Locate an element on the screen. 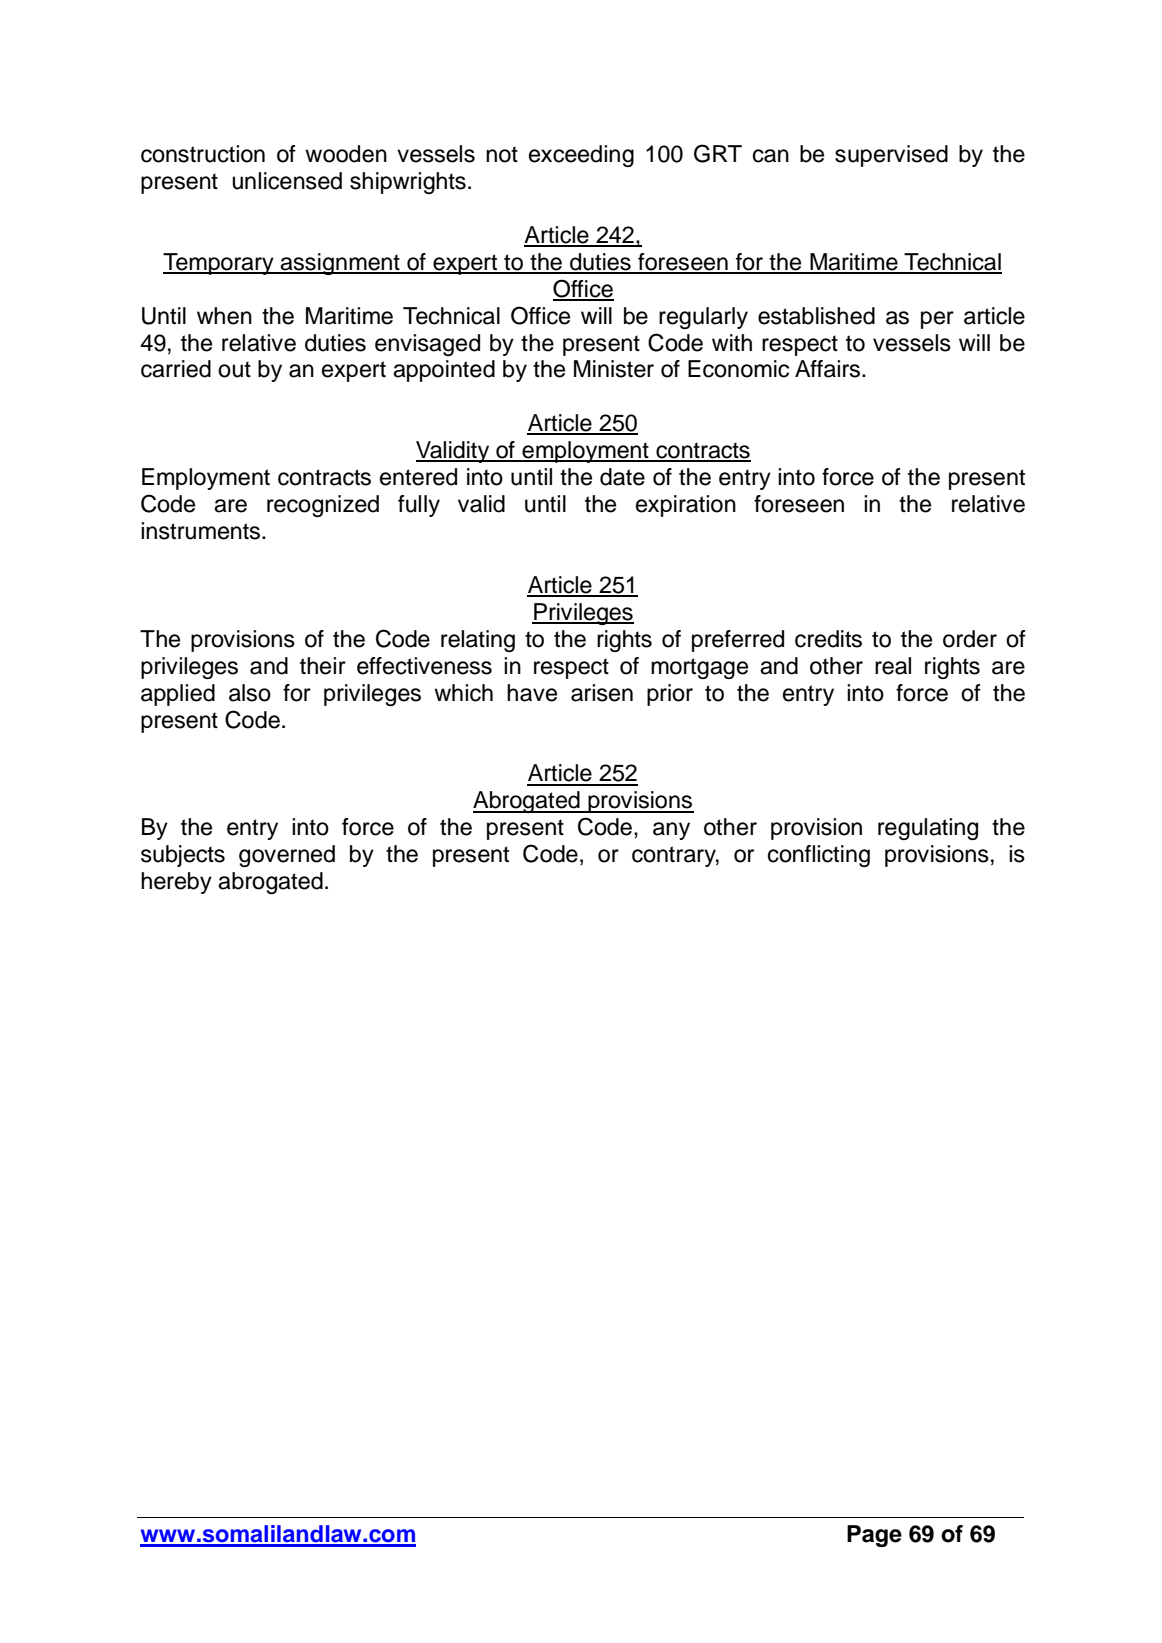  subjects is located at coordinates (183, 856).
